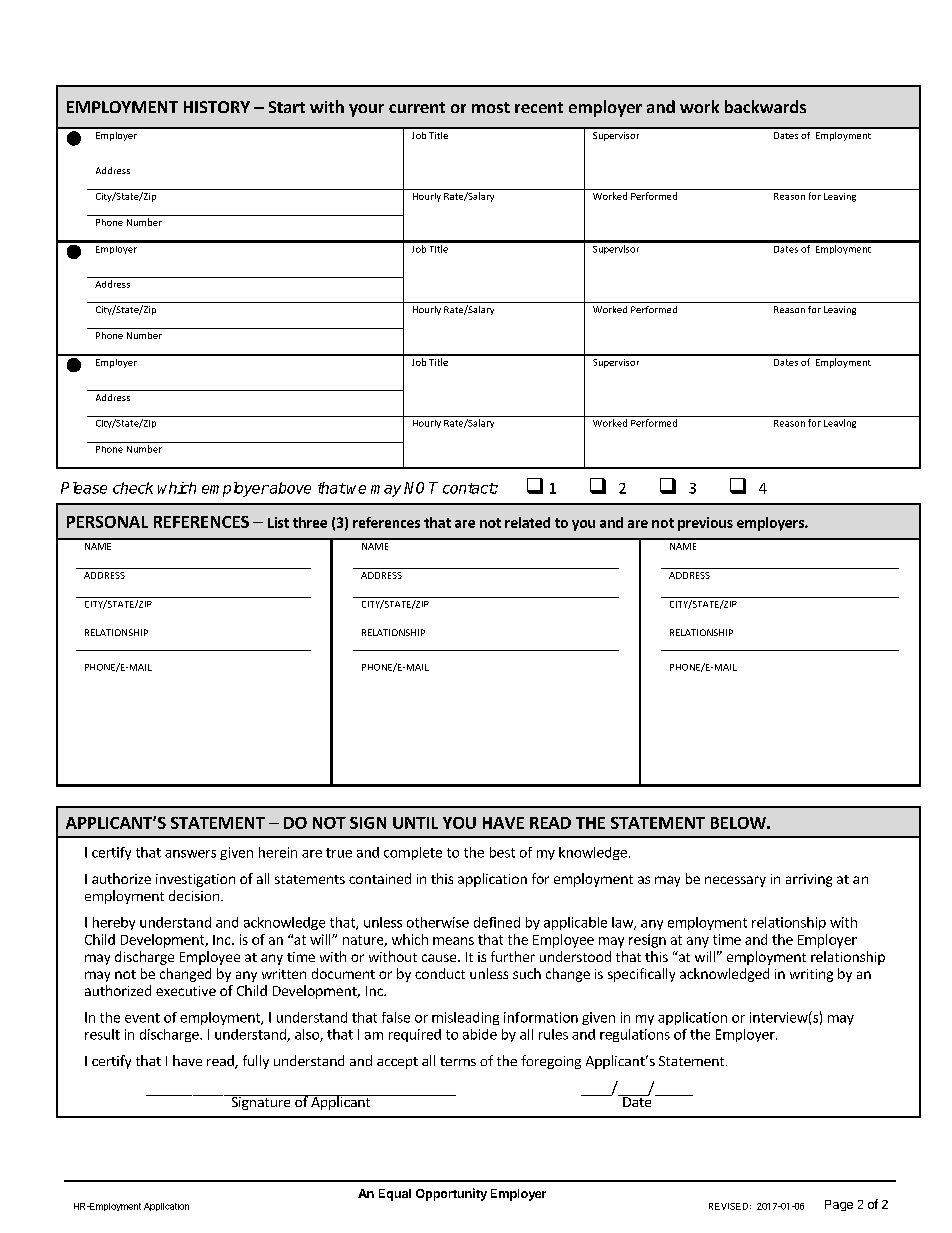  I want to click on HISTORY, so click(217, 107).
